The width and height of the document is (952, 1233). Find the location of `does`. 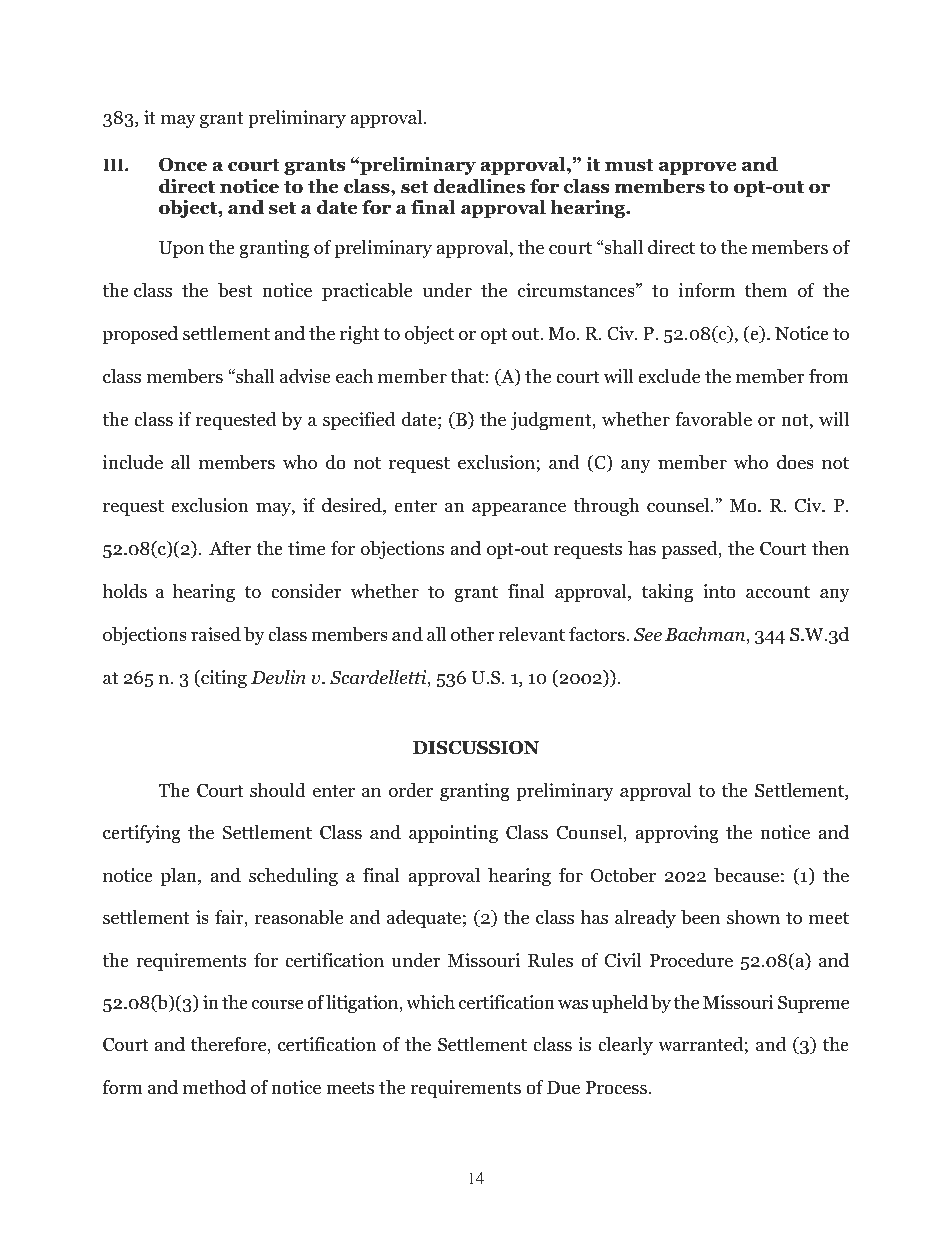

does is located at coordinates (795, 462).
